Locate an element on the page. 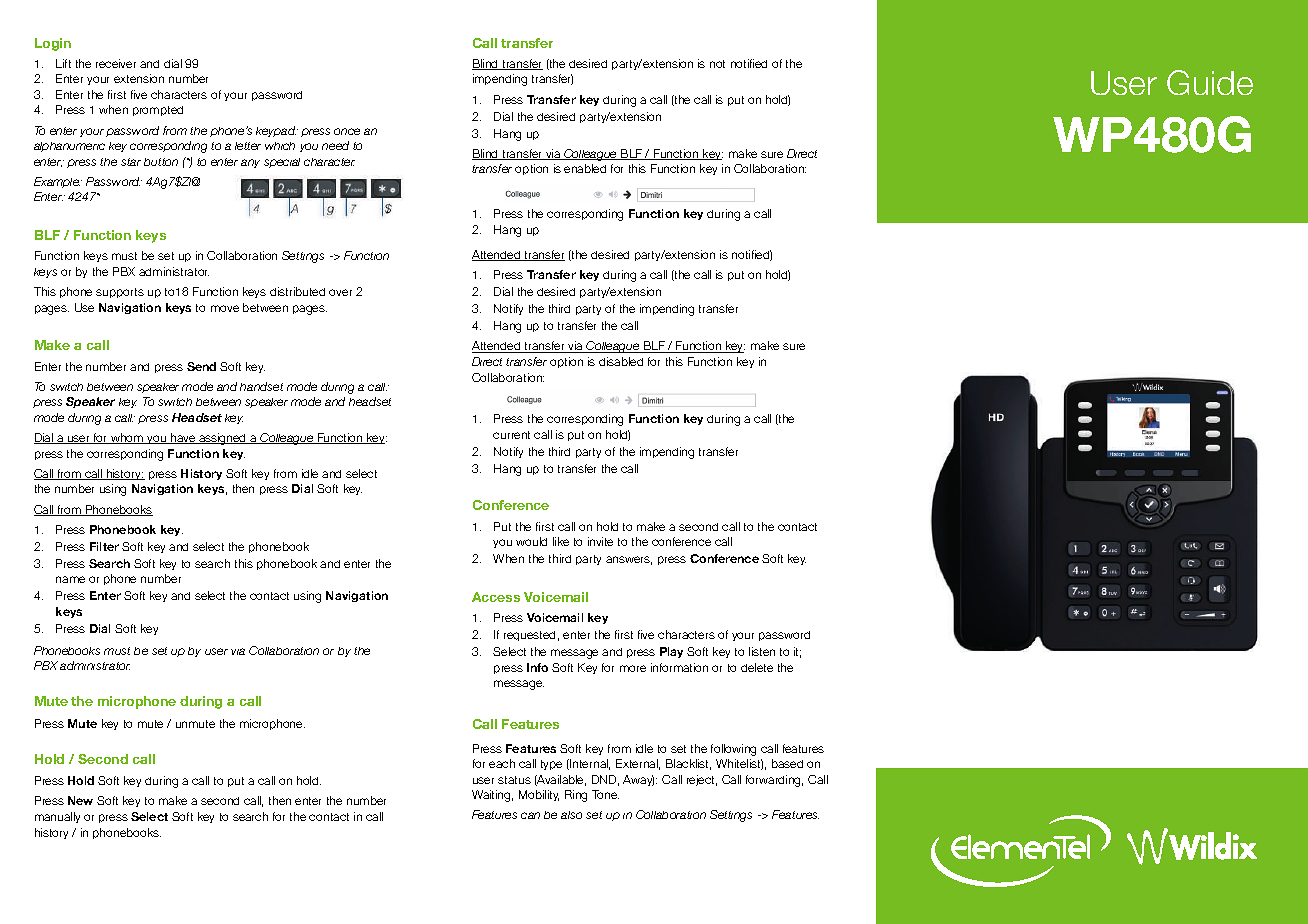  Guide is located at coordinates (1210, 82).
